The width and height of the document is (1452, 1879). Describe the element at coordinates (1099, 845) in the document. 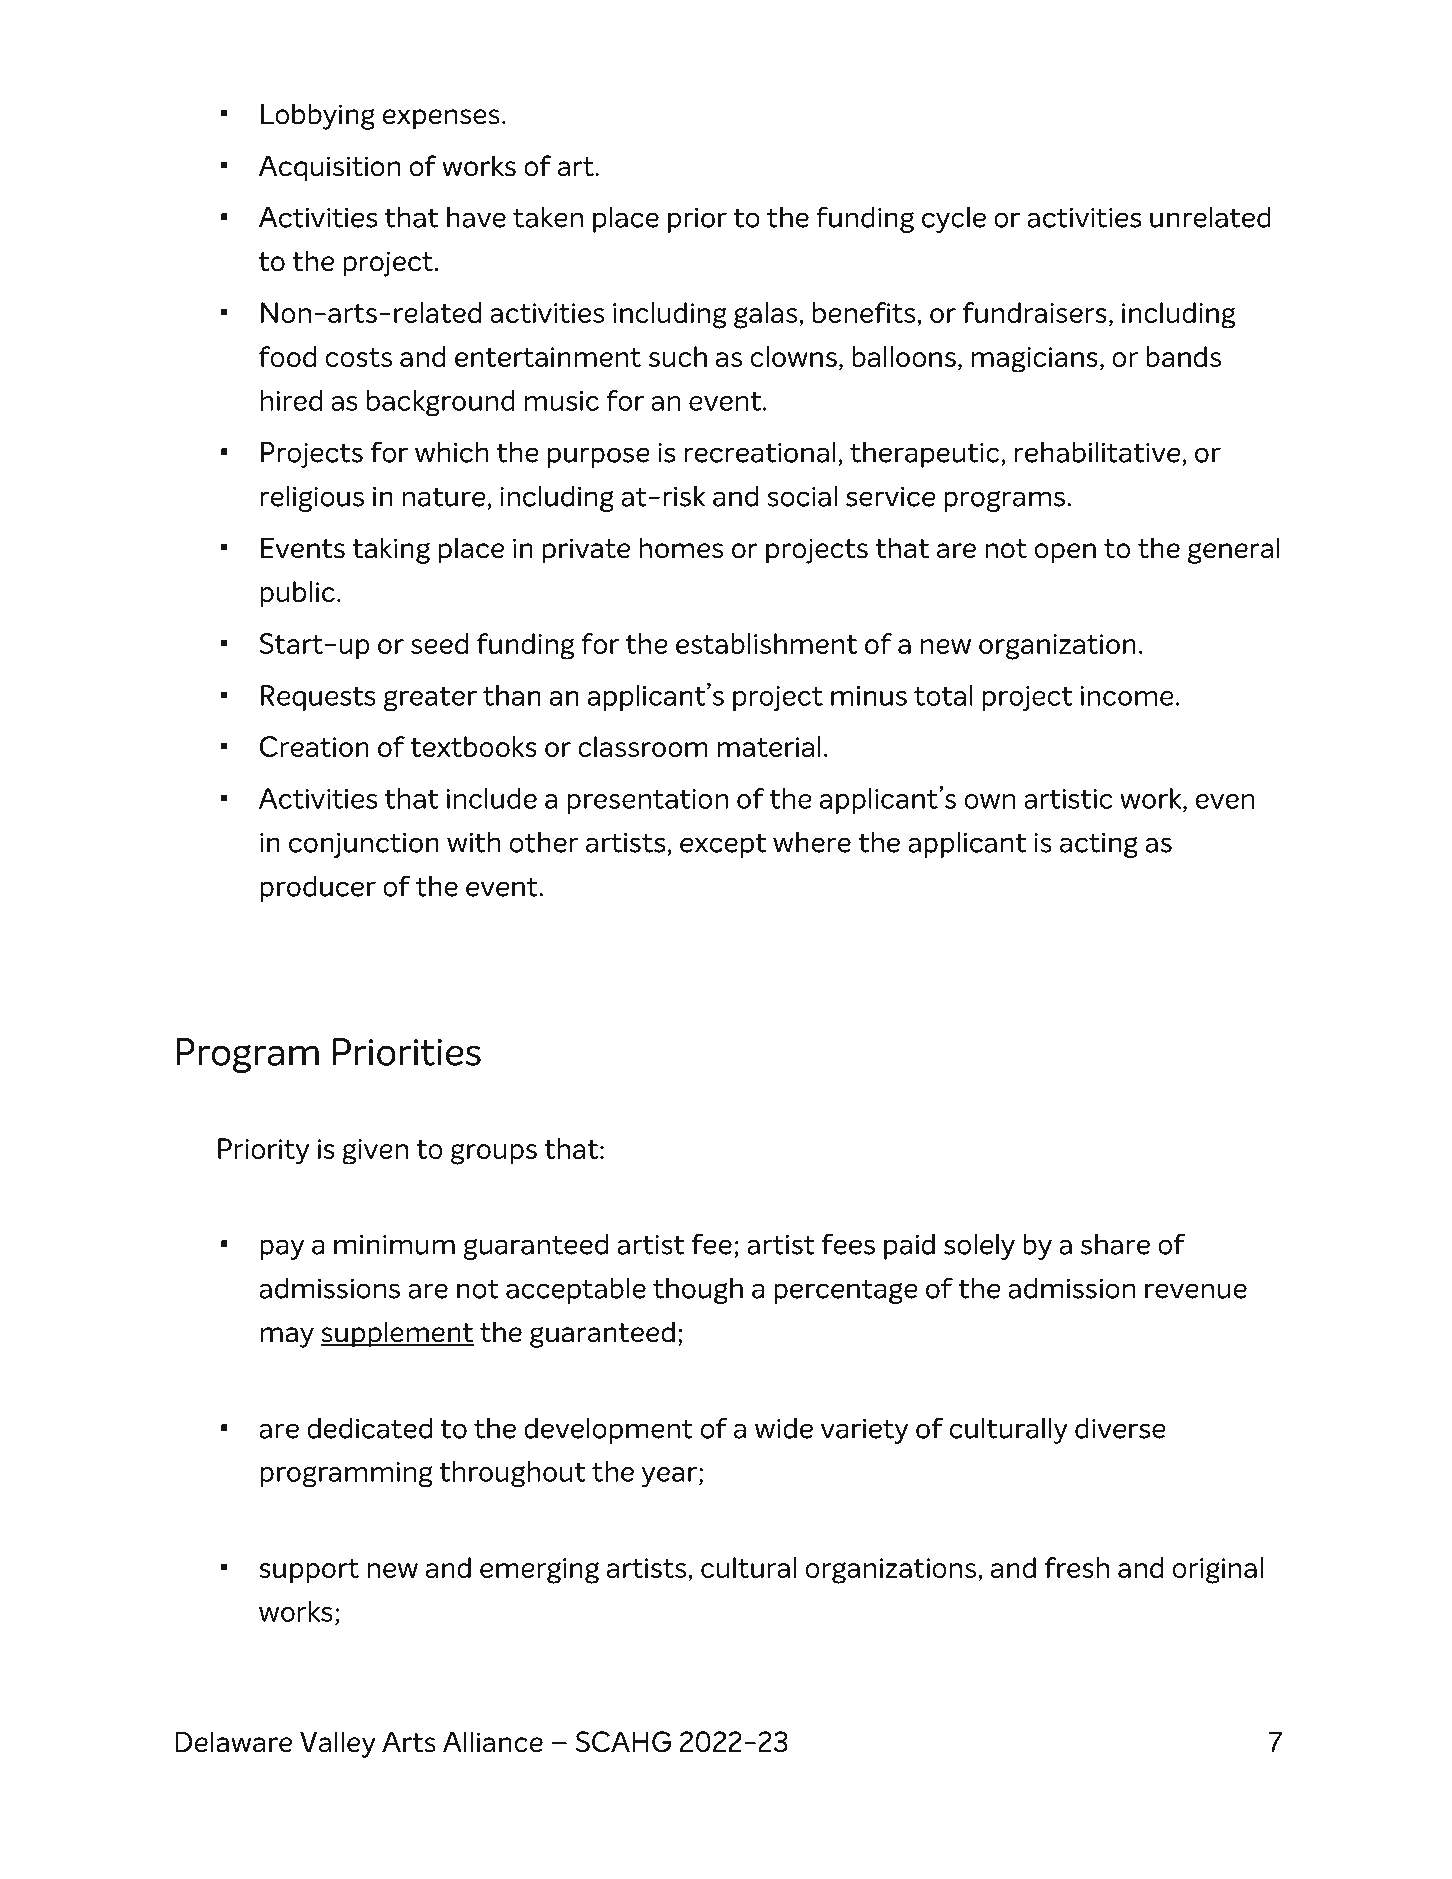

I see `acting` at that location.
